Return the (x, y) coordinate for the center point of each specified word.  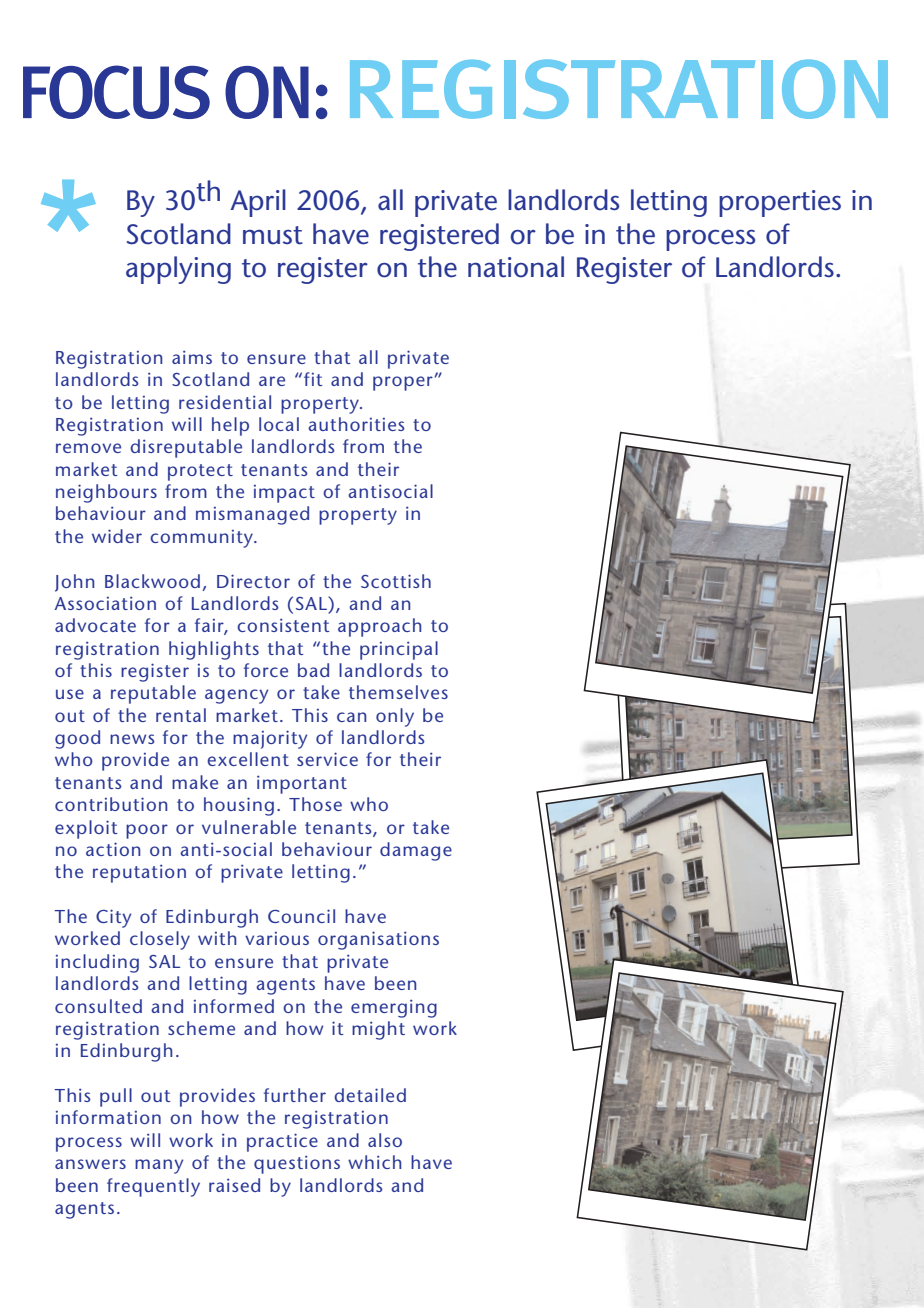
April (258, 203)
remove (88, 448)
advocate (95, 625)
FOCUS (116, 92)
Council (301, 916)
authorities (356, 424)
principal (399, 650)
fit (313, 379)
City (113, 918)
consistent (283, 625)
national (516, 267)
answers (90, 1164)
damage (416, 851)
